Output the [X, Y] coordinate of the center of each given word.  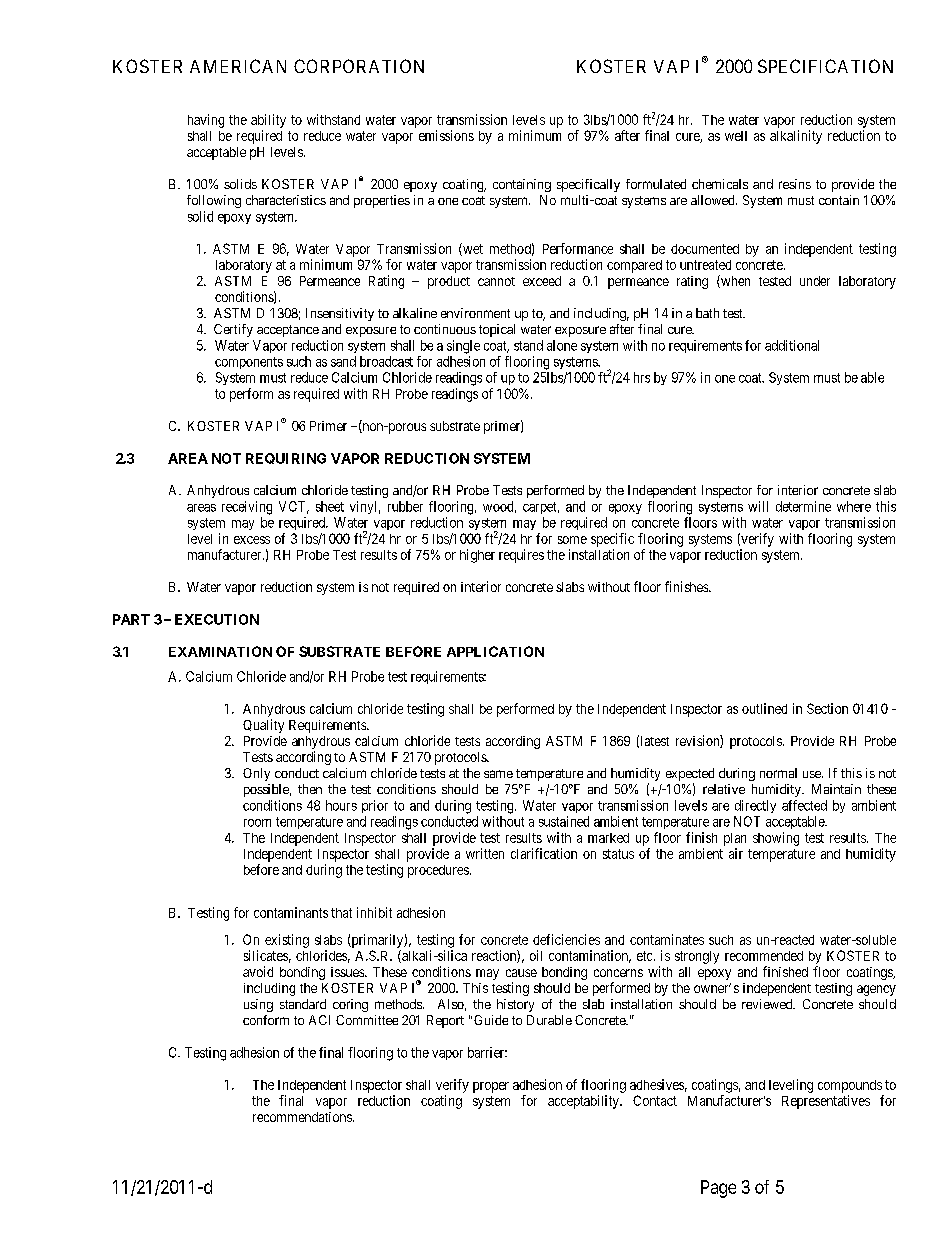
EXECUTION [217, 619]
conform [266, 1020]
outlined [764, 708]
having [206, 121]
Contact [655, 1100]
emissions [446, 135]
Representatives [826, 1102]
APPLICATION [495, 651]
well [736, 136]
